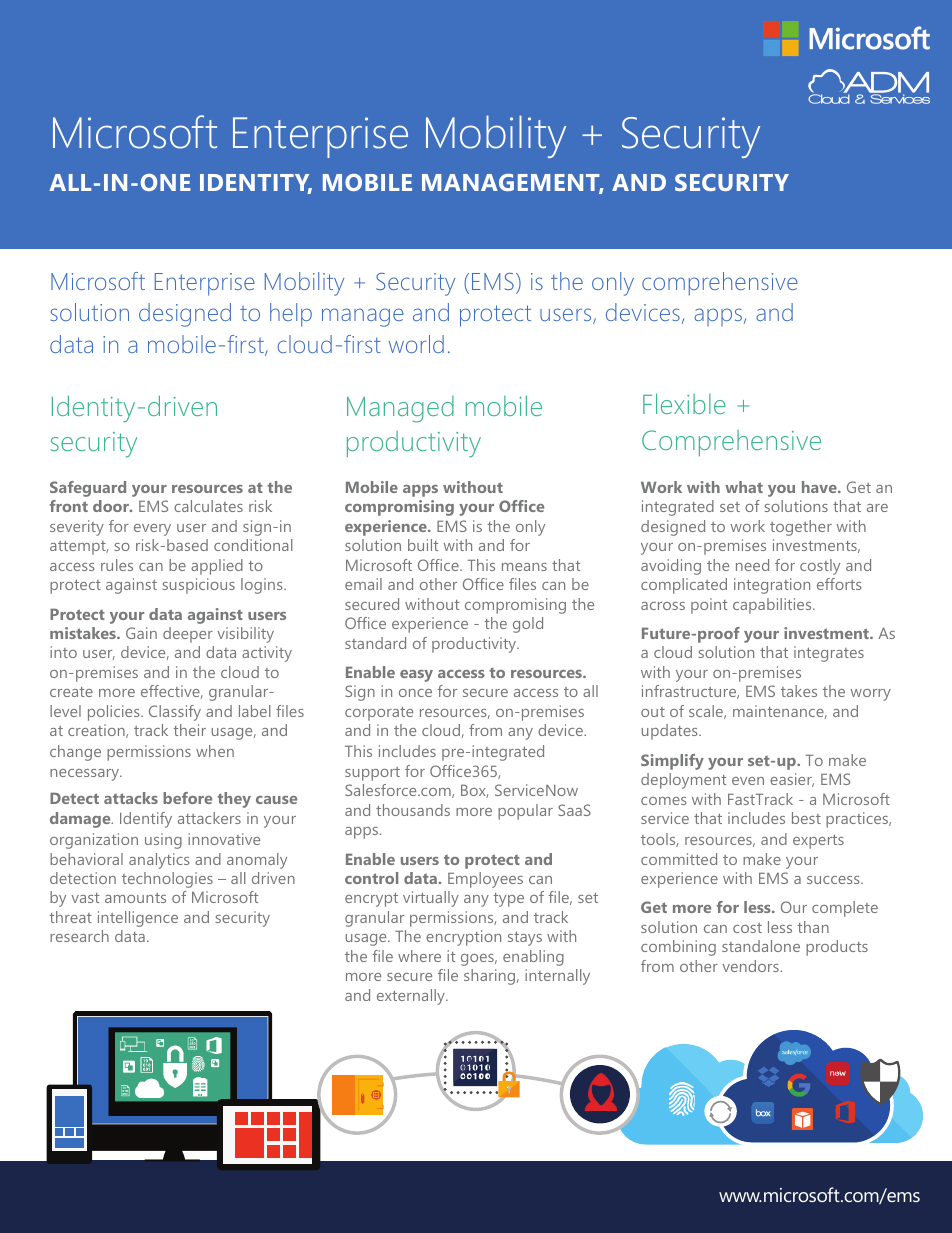  Describe the element at coordinates (416, 344) in the screenshot. I see `world` at that location.
